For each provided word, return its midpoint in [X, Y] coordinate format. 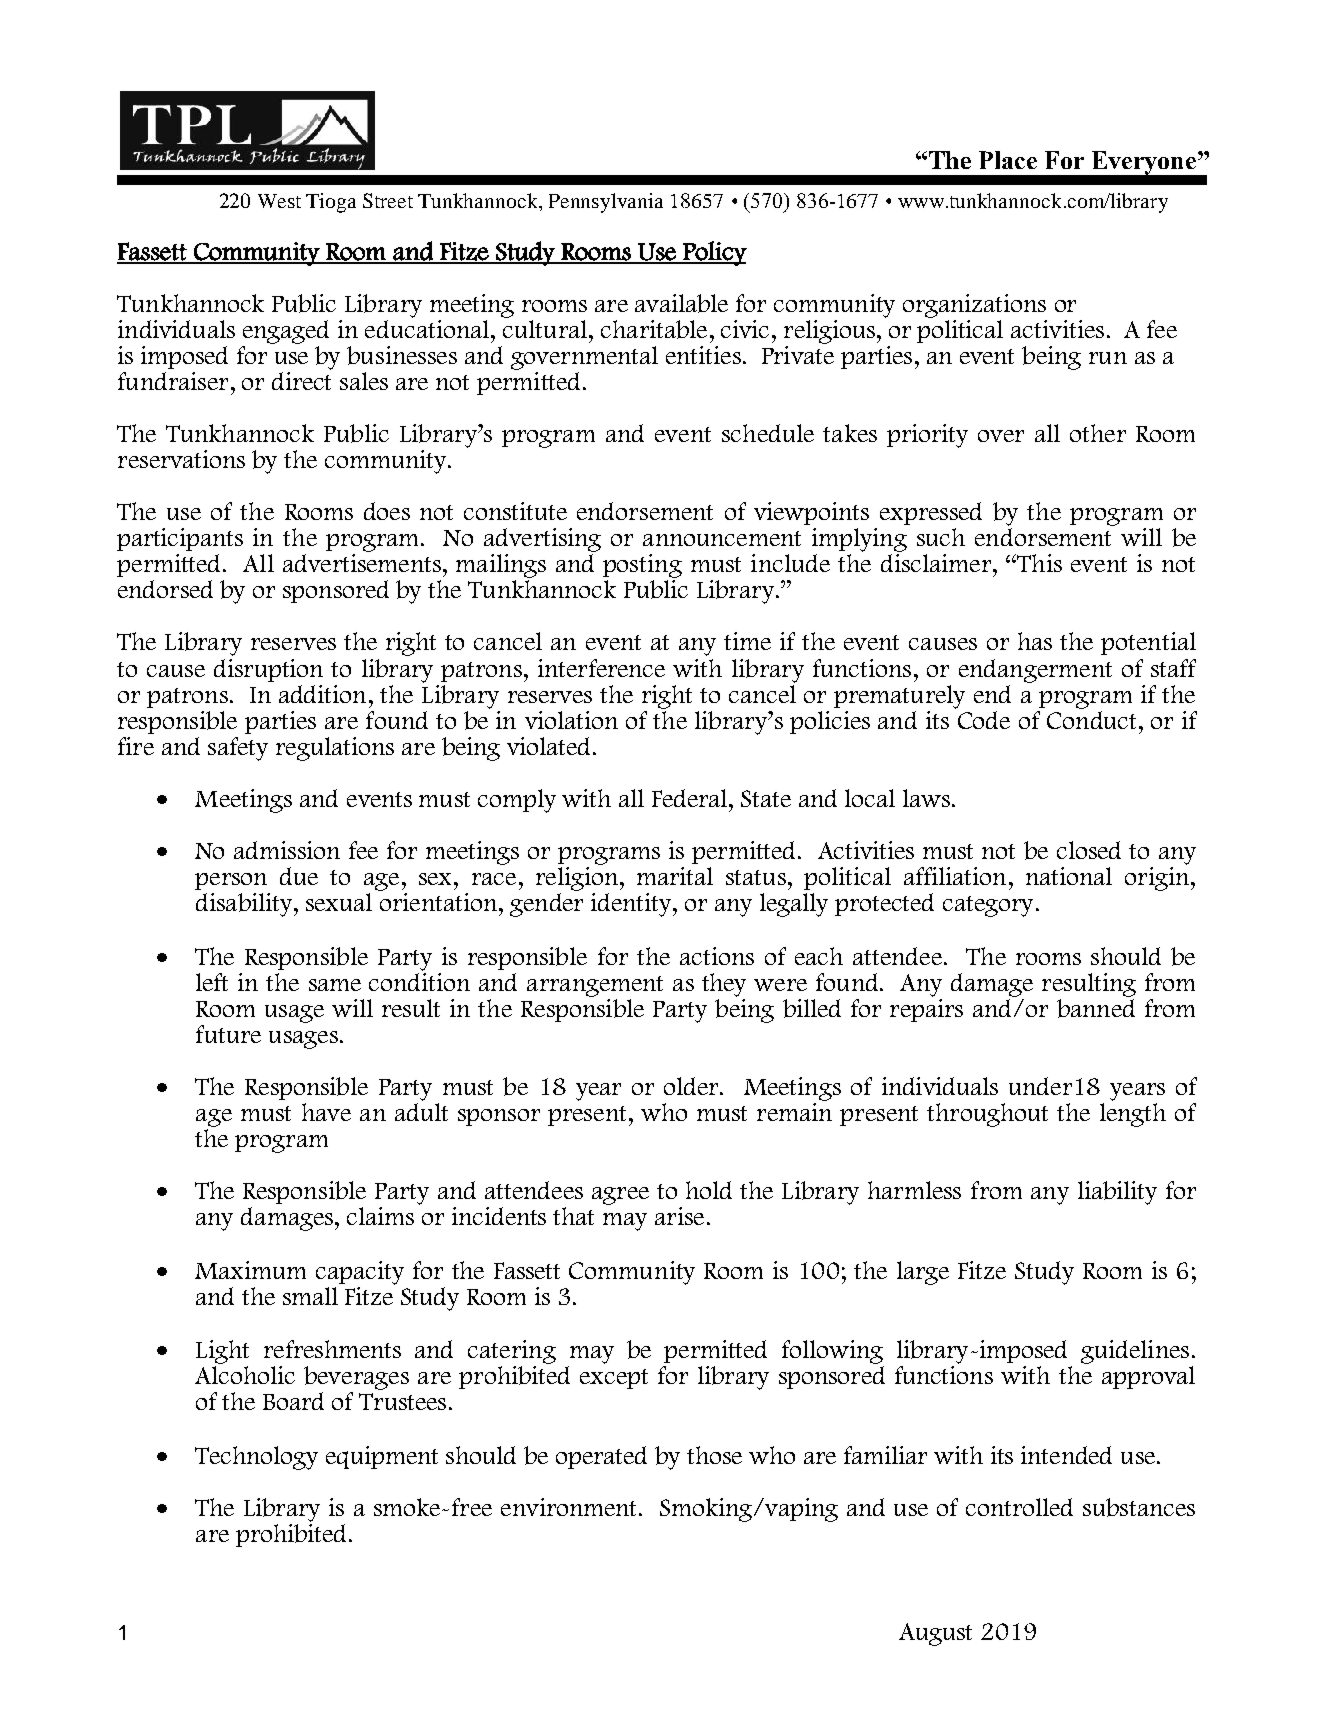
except [614, 1379]
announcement [722, 538]
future [228, 1034]
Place [1008, 160]
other [1098, 433]
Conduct [1091, 718]
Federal [691, 798]
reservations [181, 459]
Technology [256, 1458]
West [279, 201]
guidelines [1135, 1352]
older [692, 1086]
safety [238, 749]
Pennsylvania [606, 203]
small [310, 1296]
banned [1096, 1007]
